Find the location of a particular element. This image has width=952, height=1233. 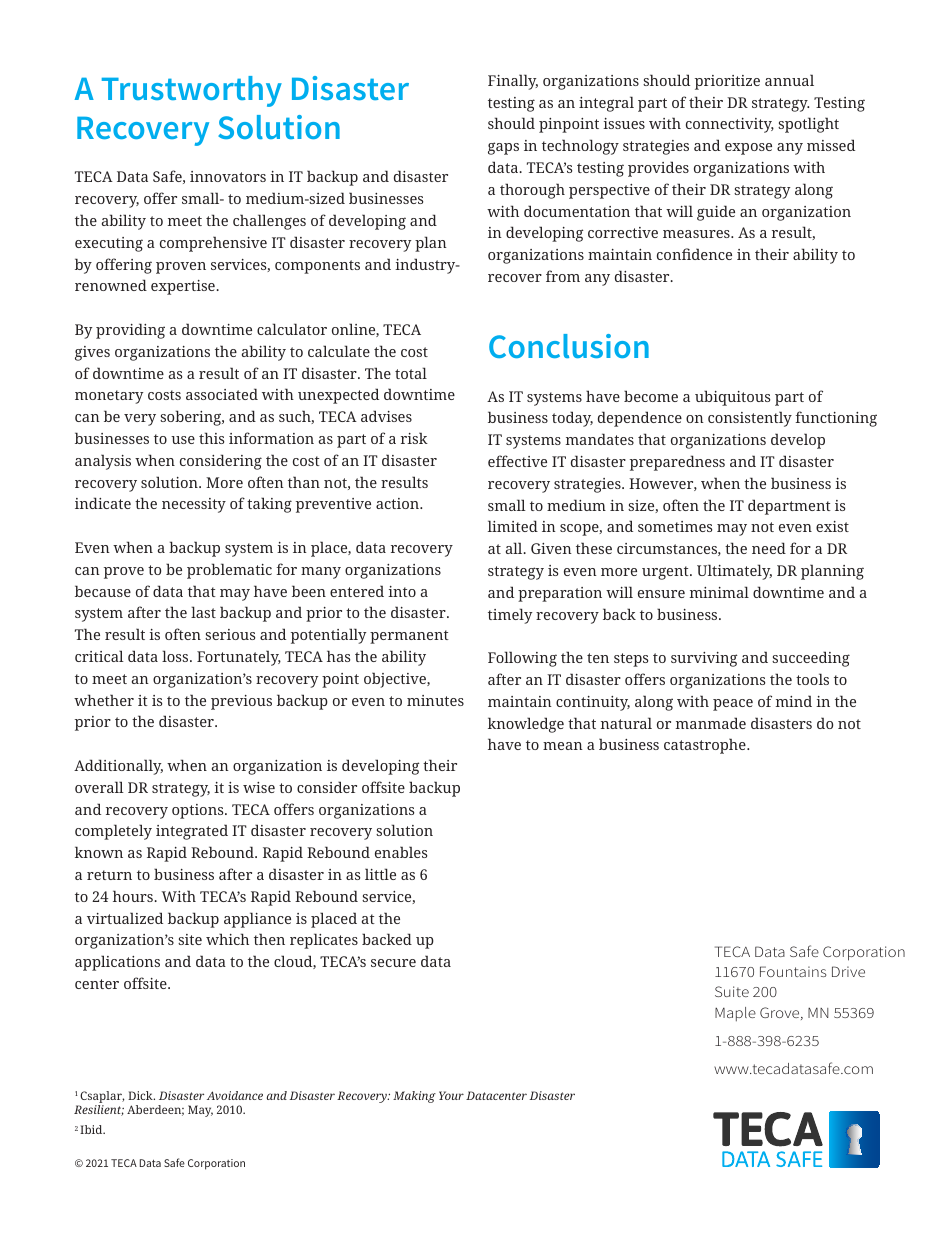

minimal is located at coordinates (719, 592).
